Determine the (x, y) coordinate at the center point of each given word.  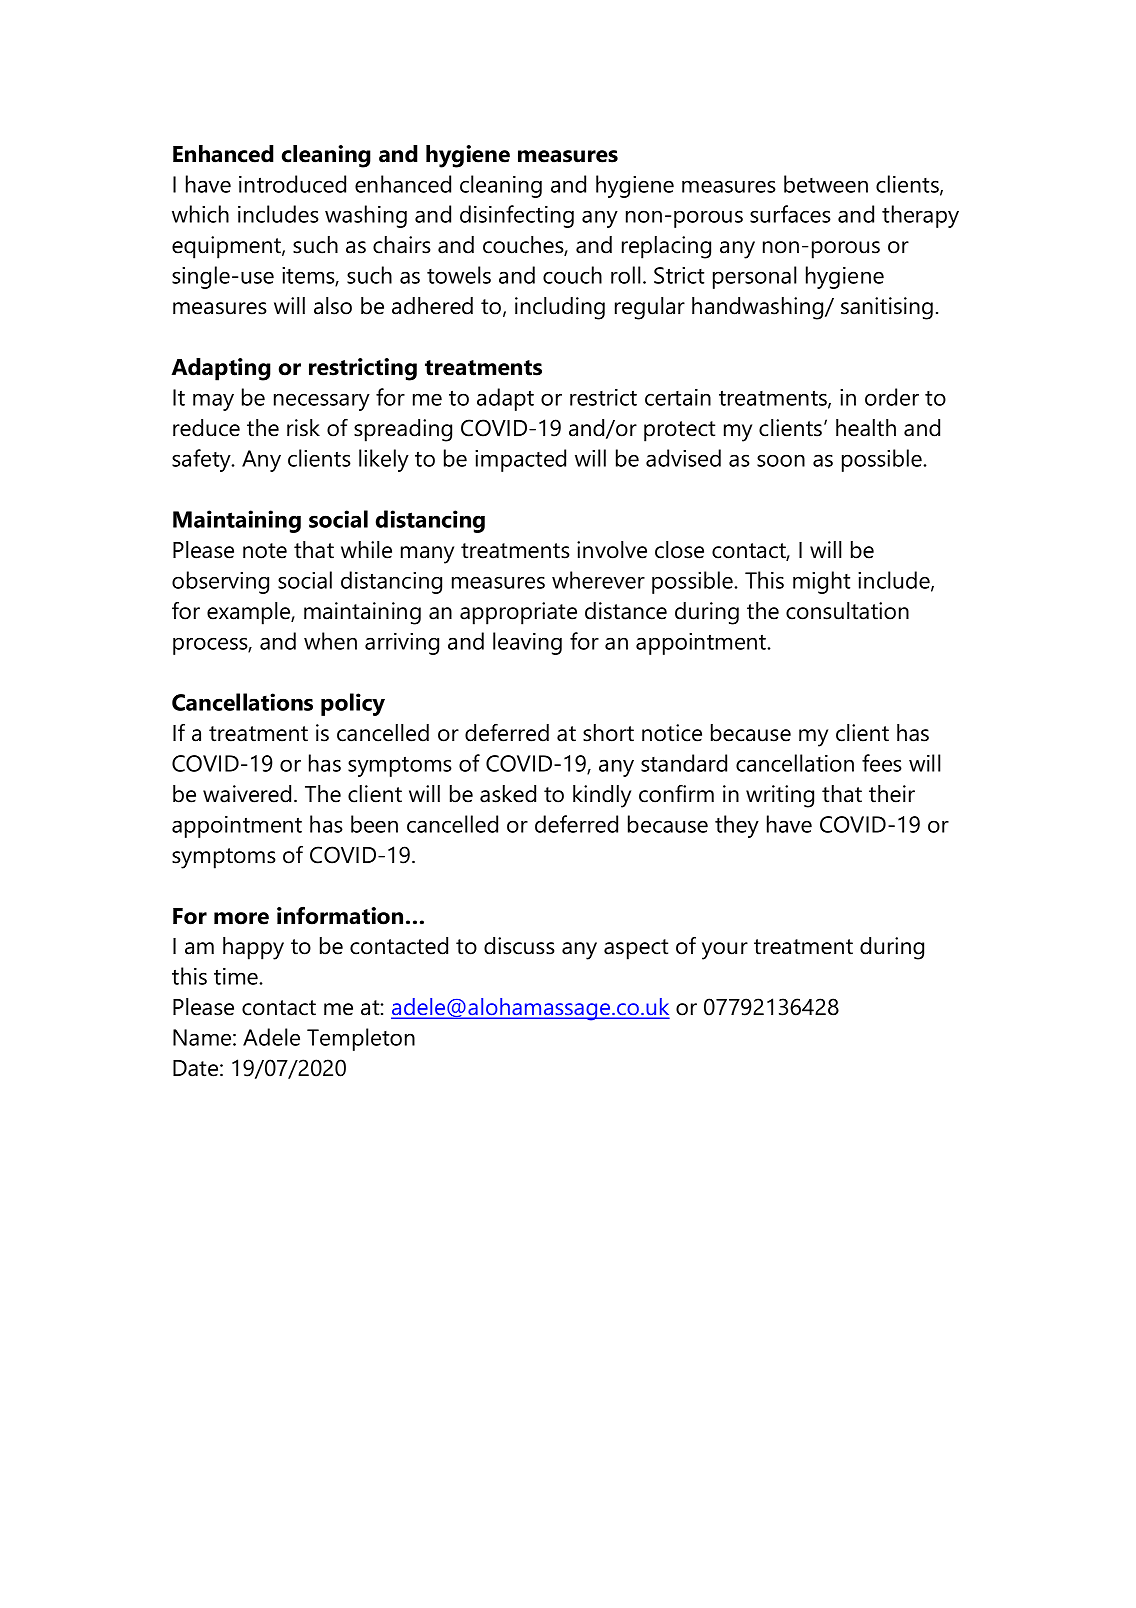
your (725, 951)
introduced (292, 184)
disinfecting (517, 216)
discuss (519, 946)
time (237, 976)
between (826, 184)
